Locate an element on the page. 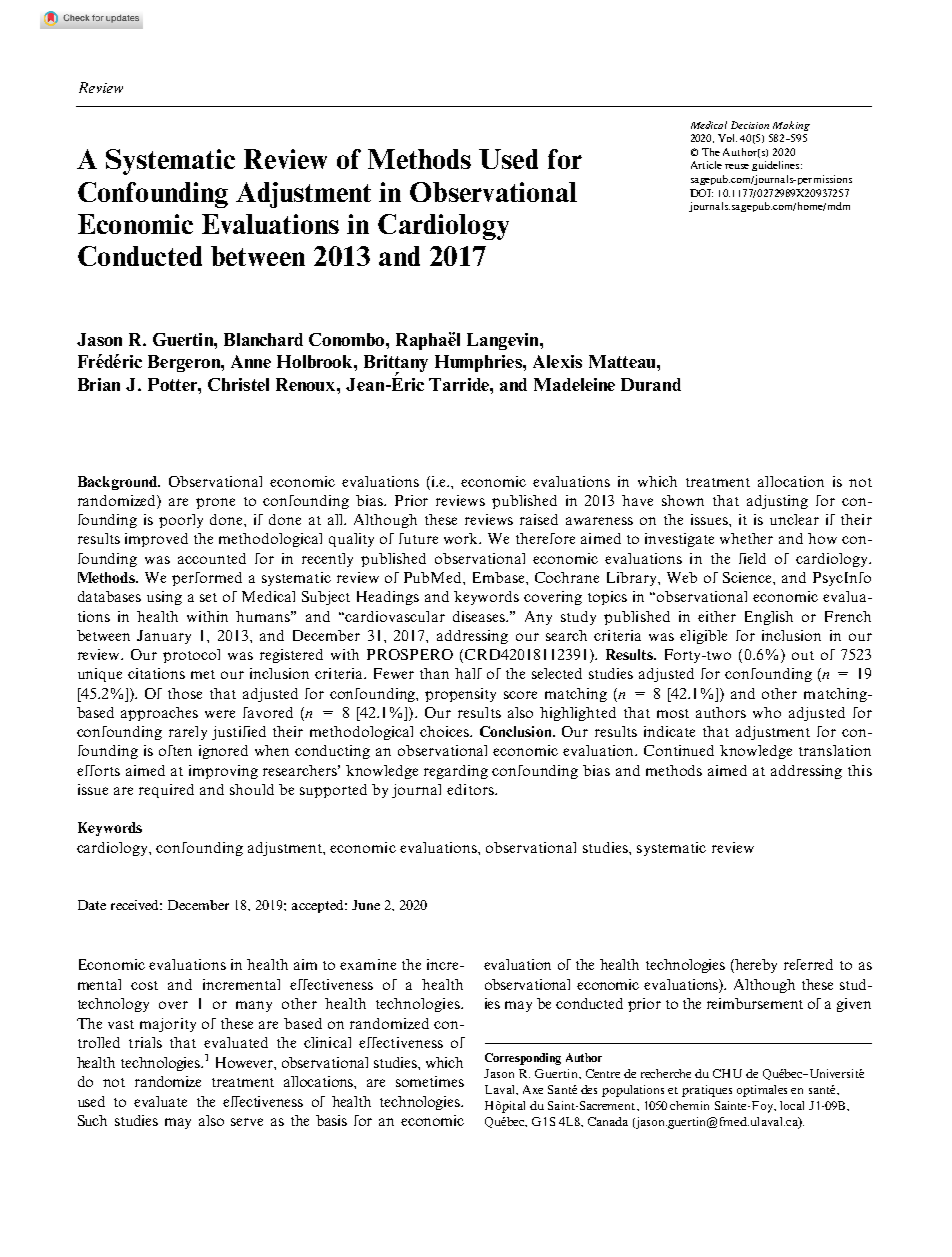 This document has width=952, height=1257. Blanchard is located at coordinates (263, 339).
